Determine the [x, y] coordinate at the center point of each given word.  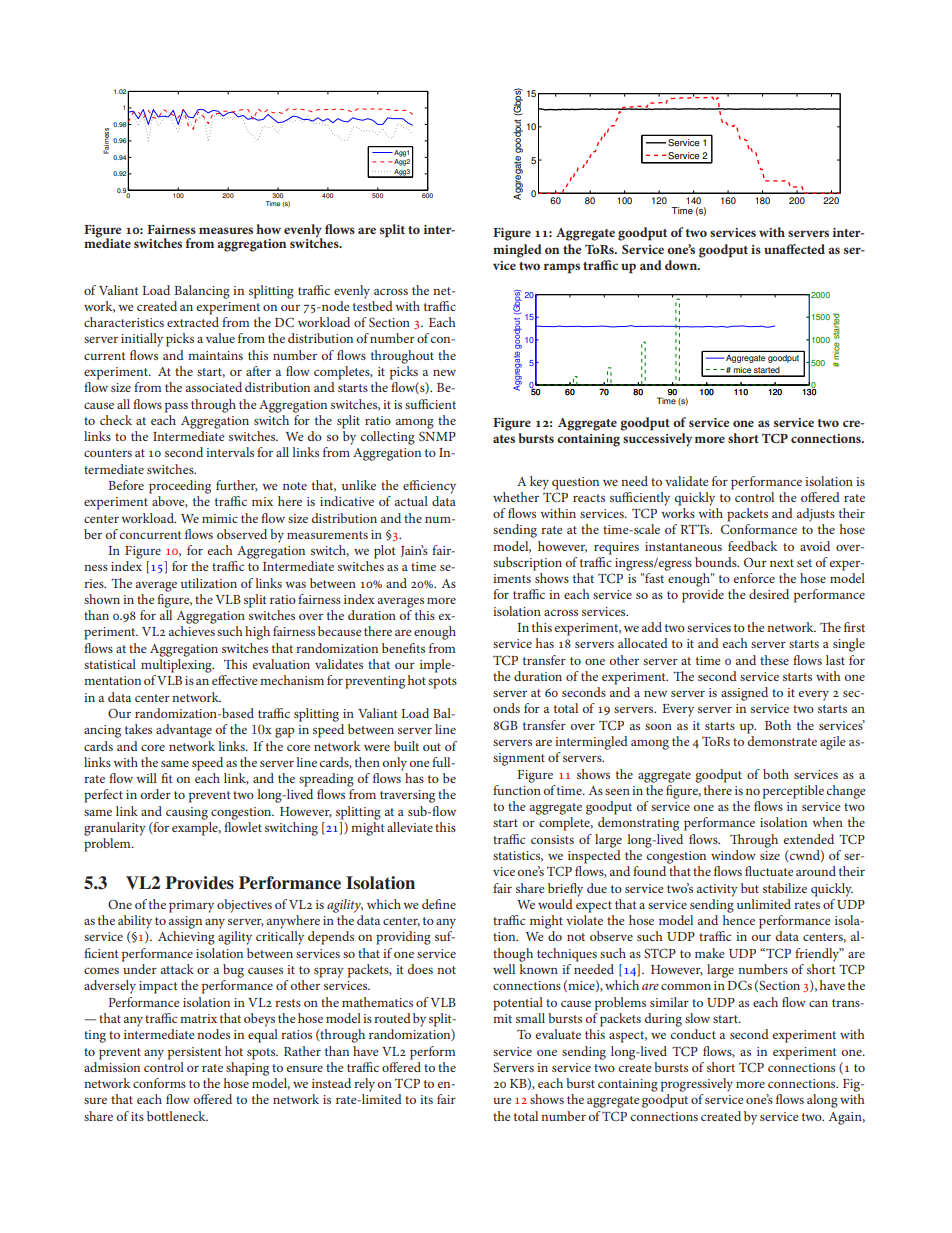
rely [364, 1085]
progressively [697, 1085]
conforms [159, 1083]
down [682, 265]
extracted [193, 322]
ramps [562, 268]
